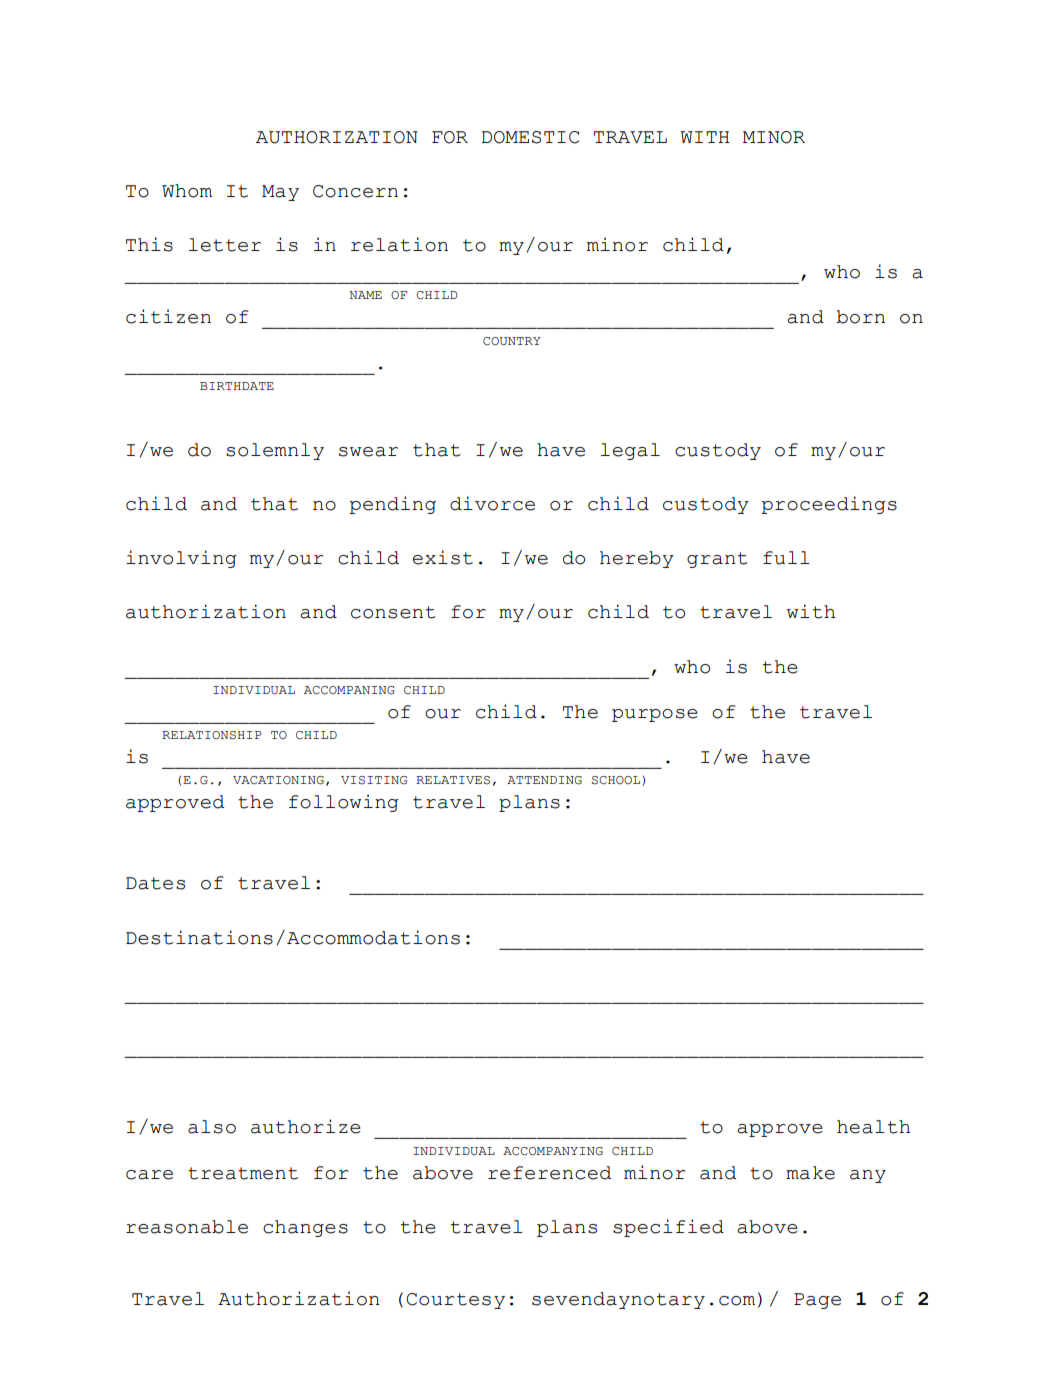  I want to click on ATTENDING, so click(544, 780).
